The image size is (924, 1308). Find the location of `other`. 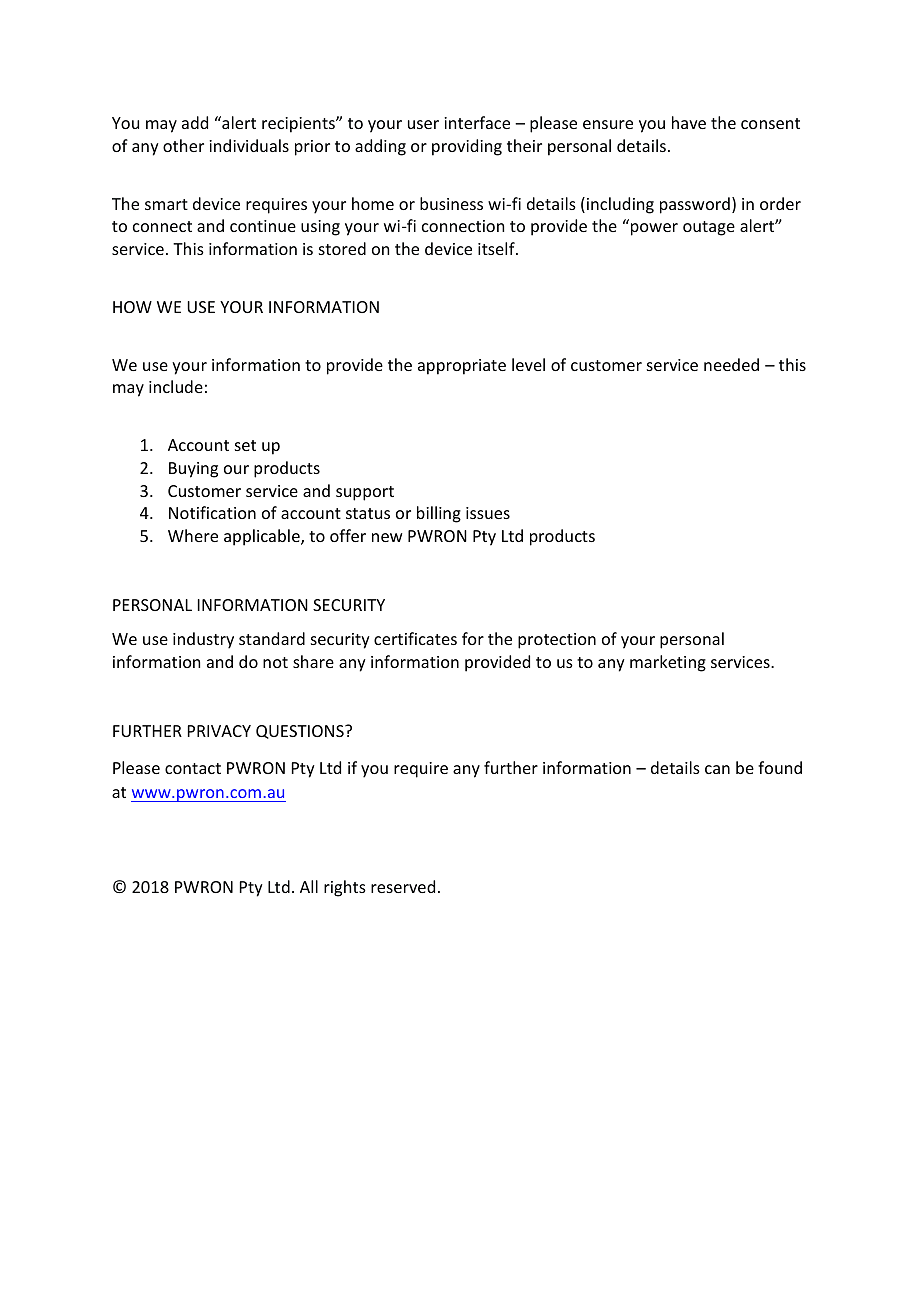

other is located at coordinates (183, 145).
